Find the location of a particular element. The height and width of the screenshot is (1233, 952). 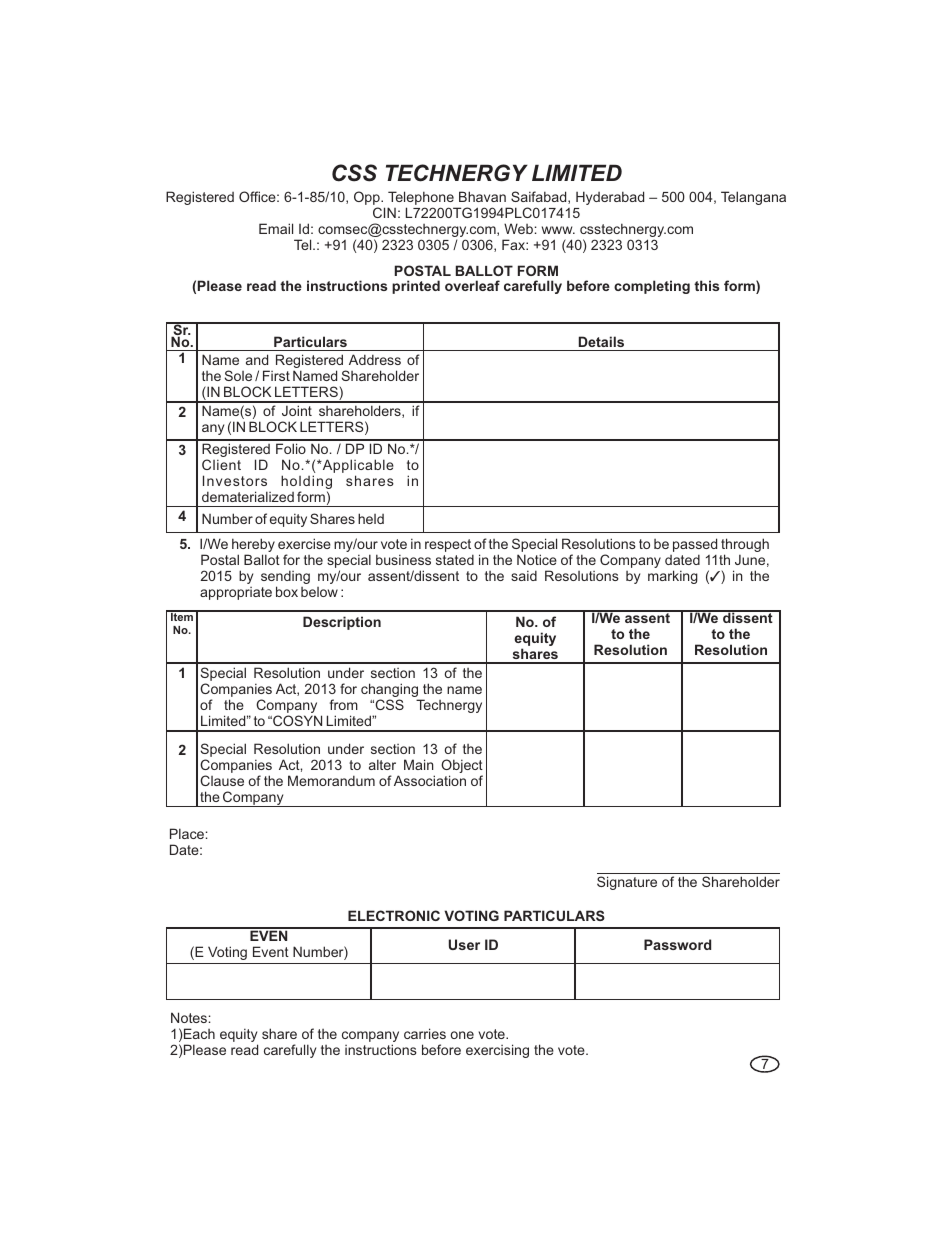

Password is located at coordinates (677, 944).
